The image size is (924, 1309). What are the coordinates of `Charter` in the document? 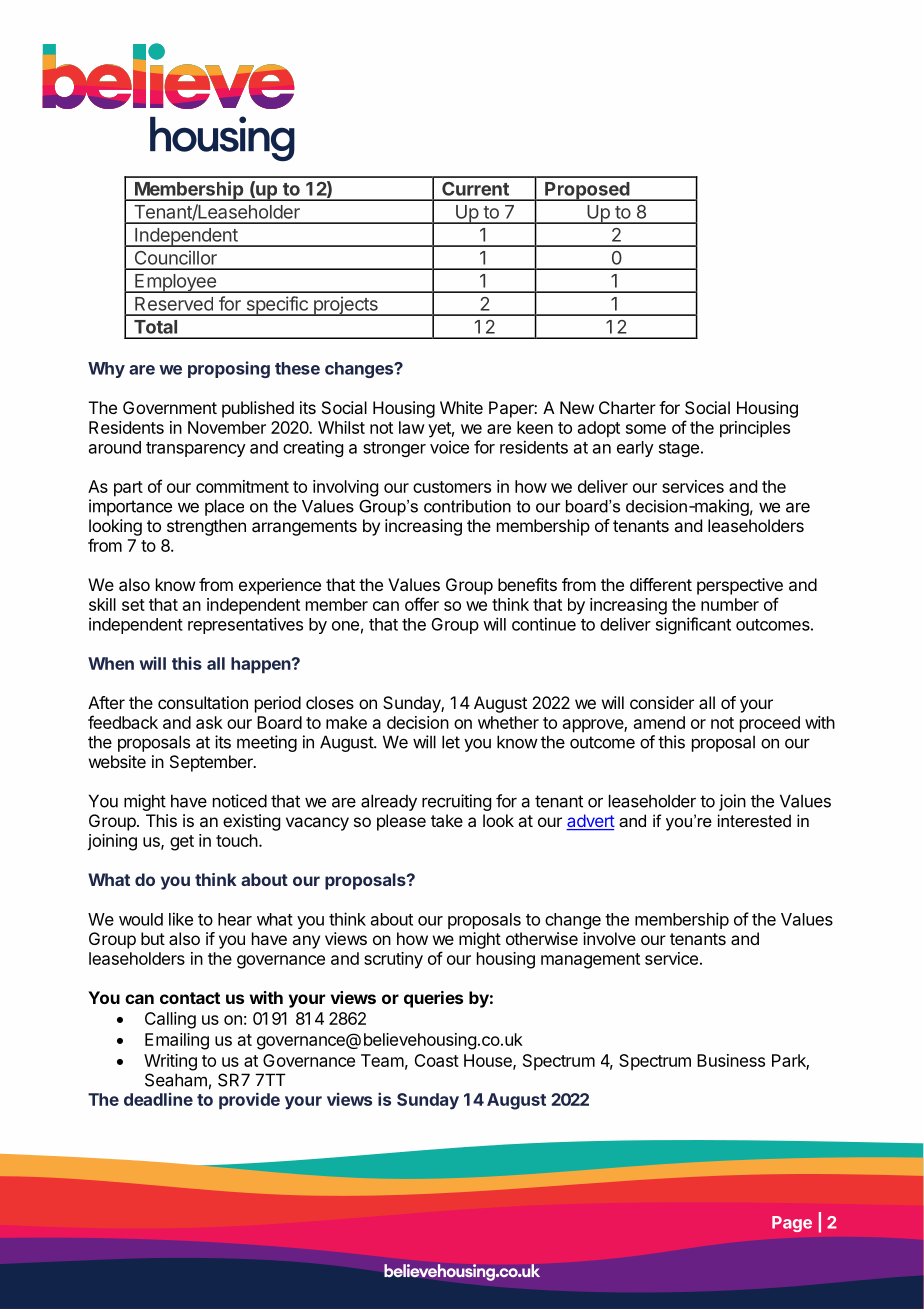 It's located at (627, 407).
